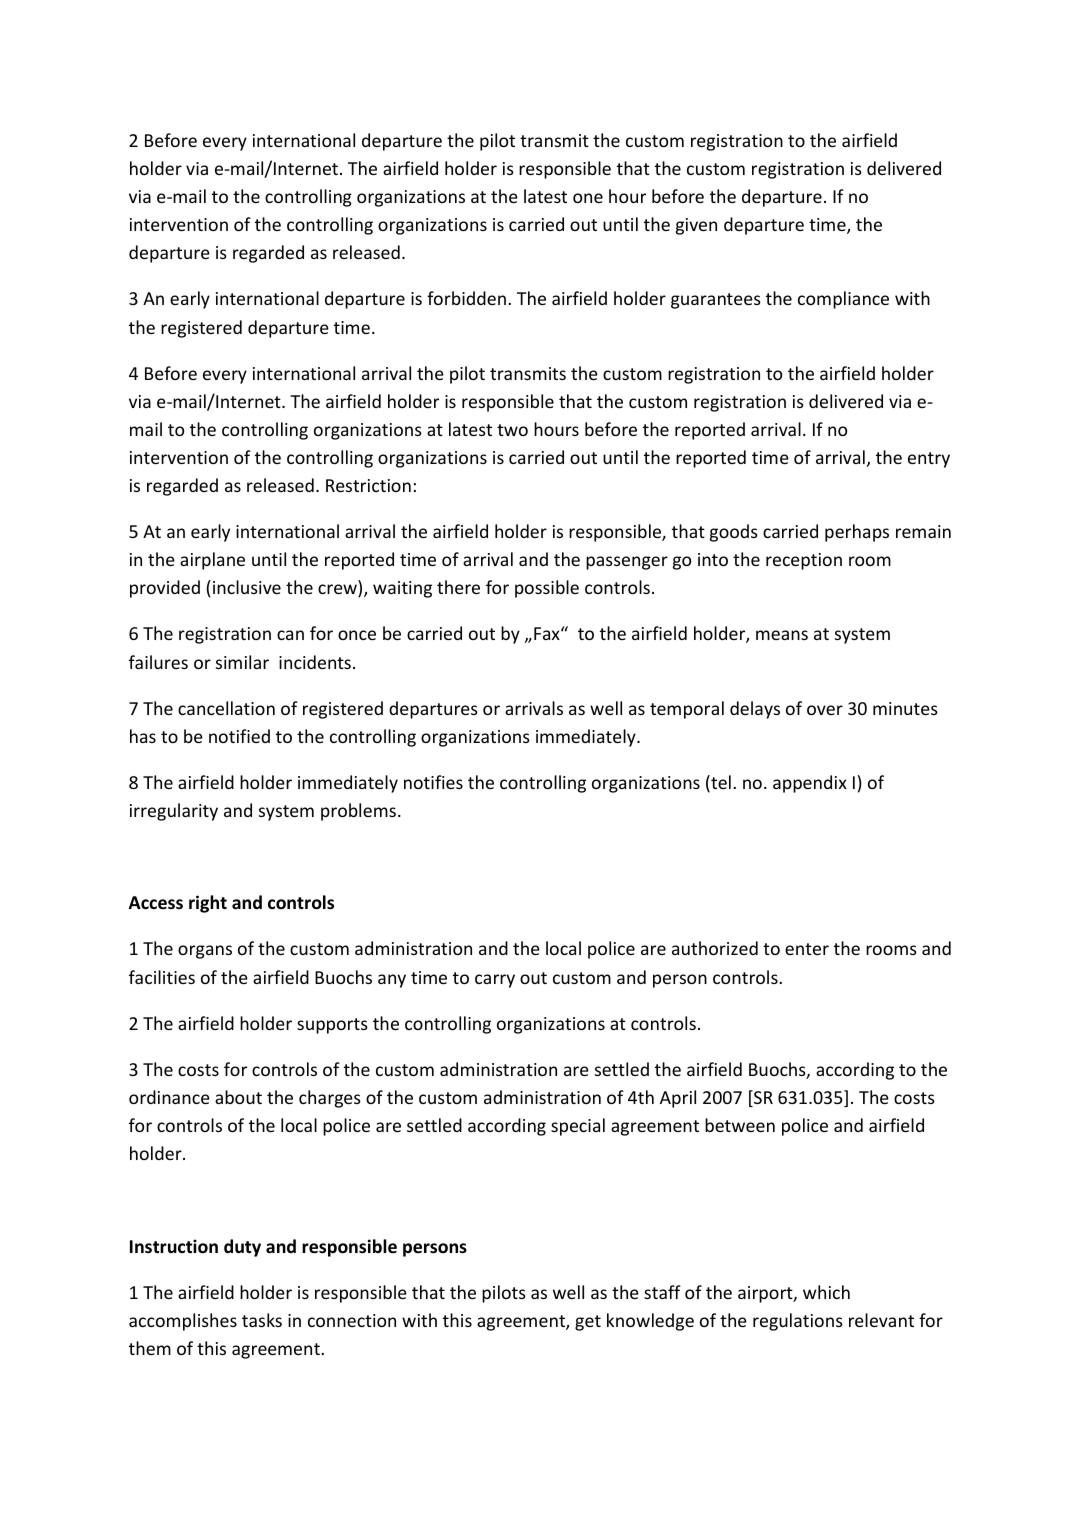 The width and height of the image is (1081, 1529). I want to click on compliance, so click(843, 300).
